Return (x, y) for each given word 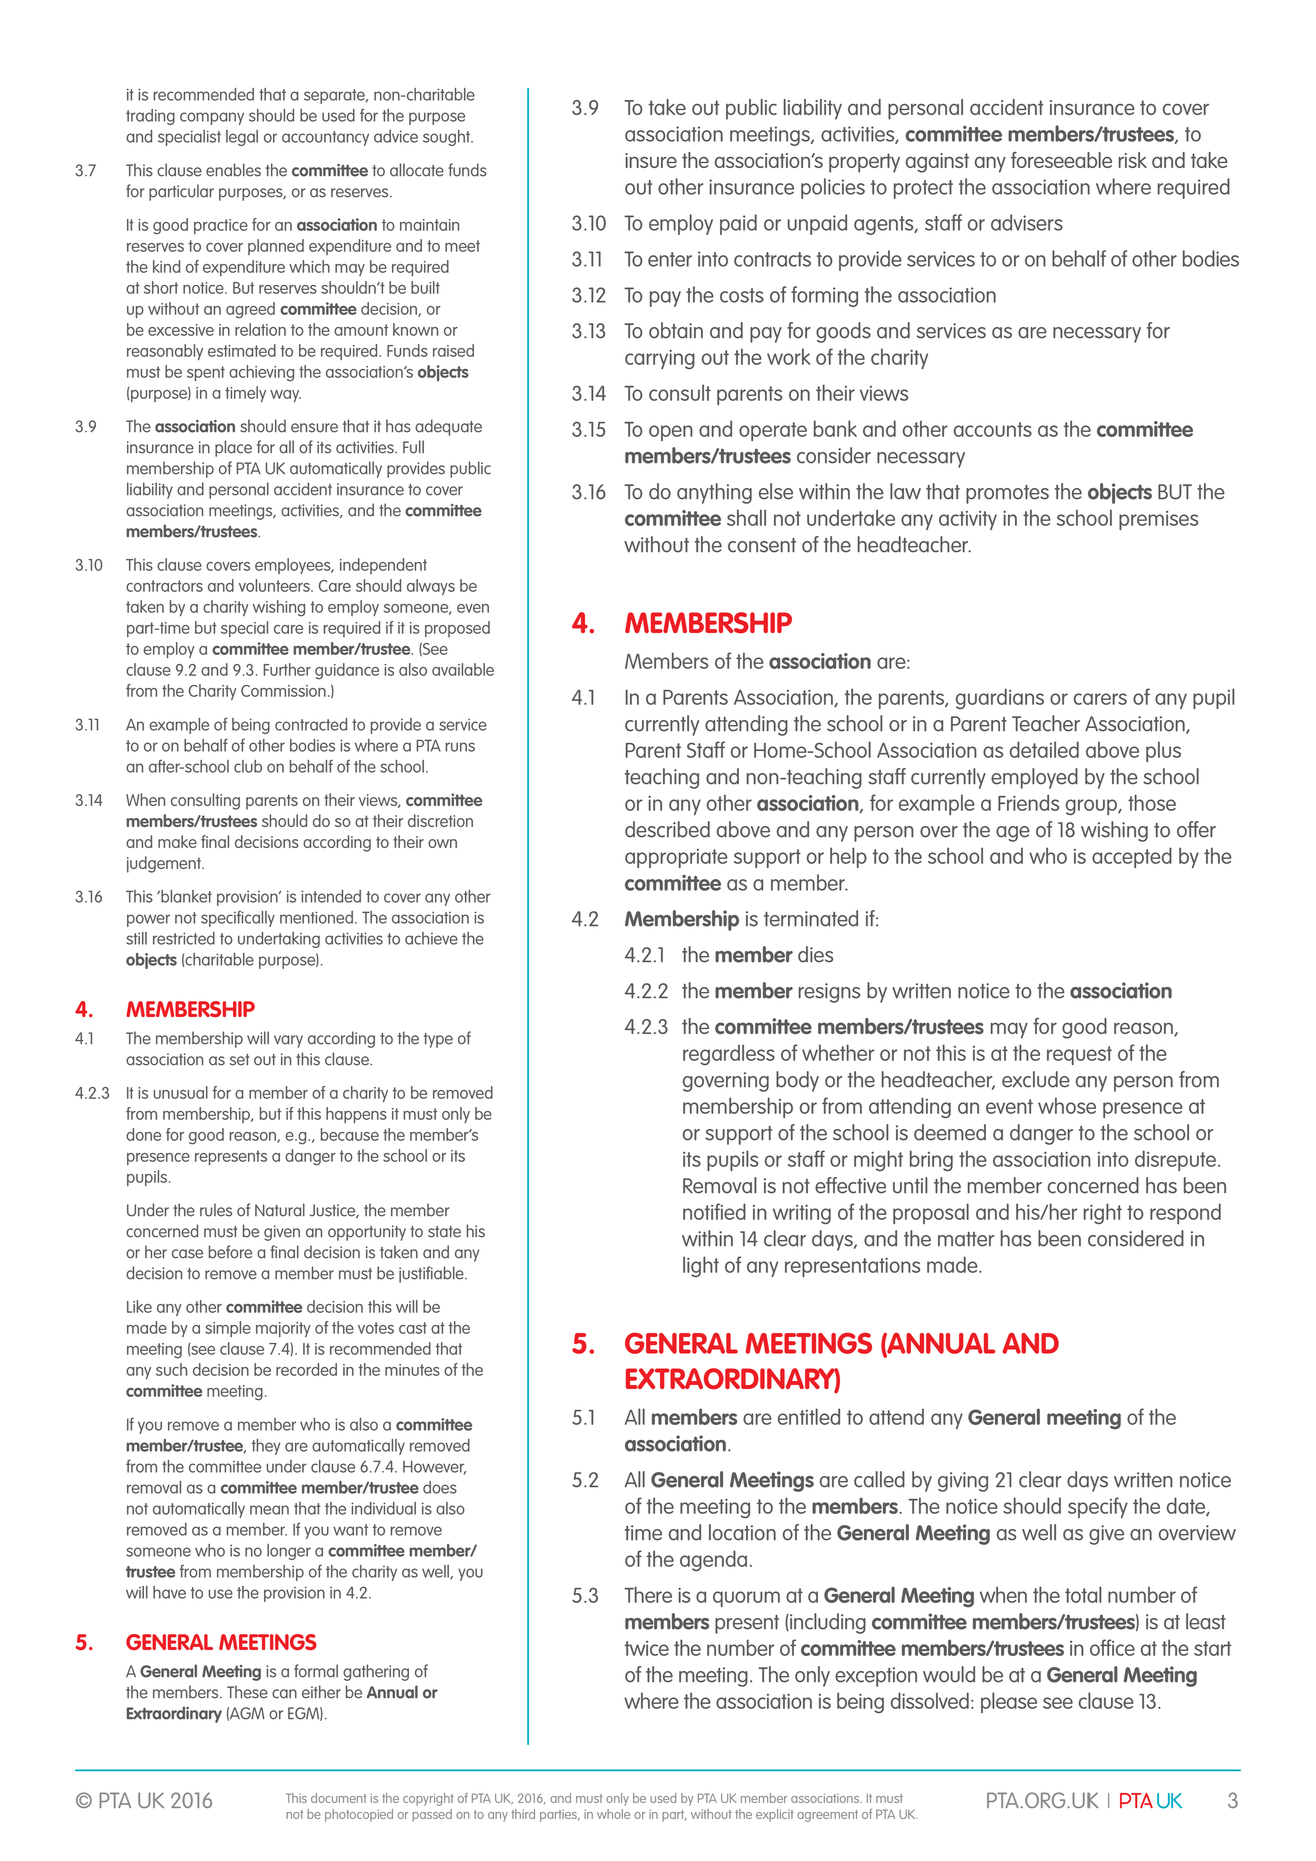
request (1079, 1055)
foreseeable (1061, 160)
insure (651, 160)
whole (613, 1814)
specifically (238, 919)
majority (283, 1329)
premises (1158, 520)
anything (714, 493)
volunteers (275, 585)
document (339, 1798)
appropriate (676, 858)
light (701, 1266)
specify (1098, 1507)
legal (242, 138)
